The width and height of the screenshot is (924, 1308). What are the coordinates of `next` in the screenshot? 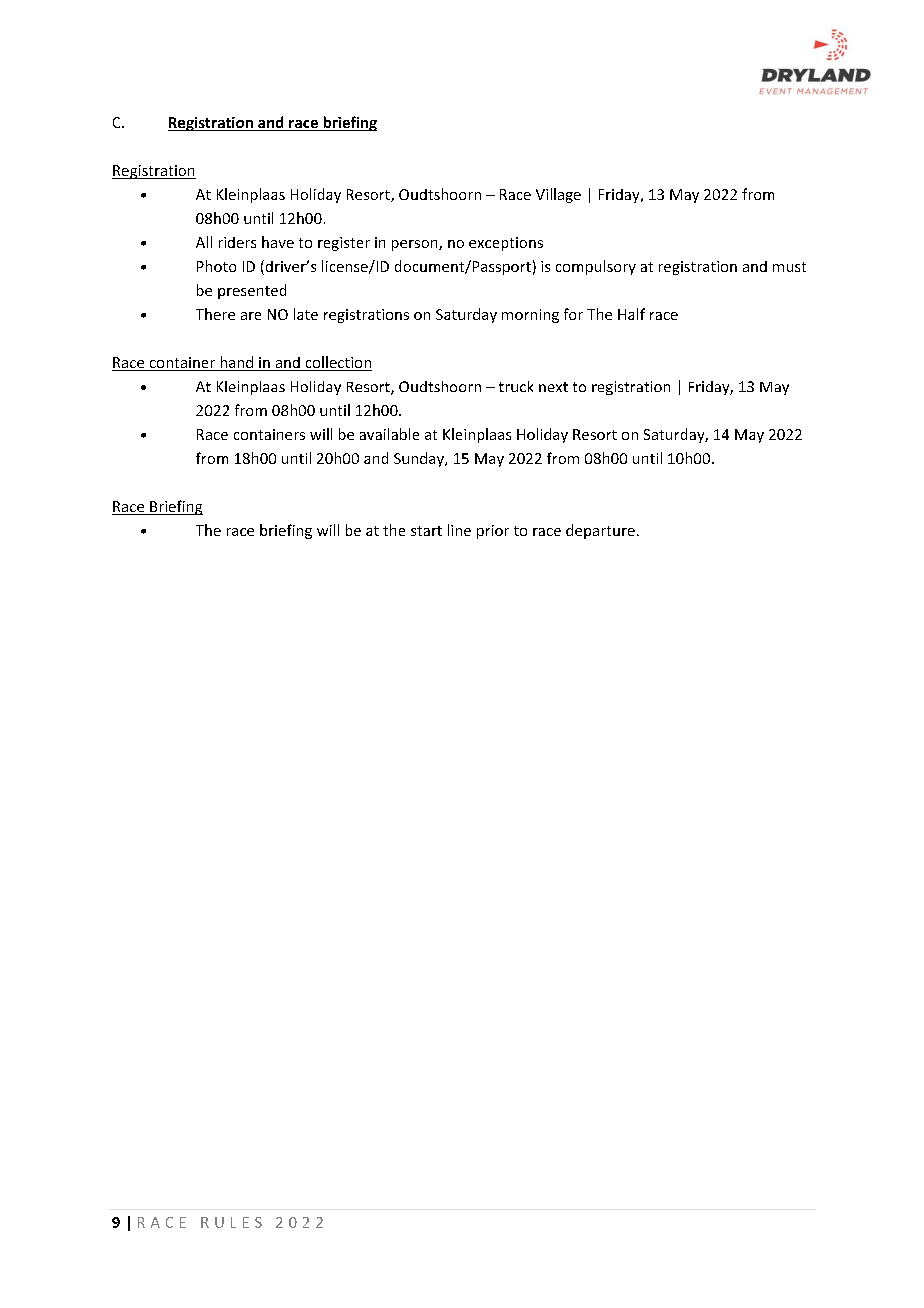 It's located at (553, 387).
